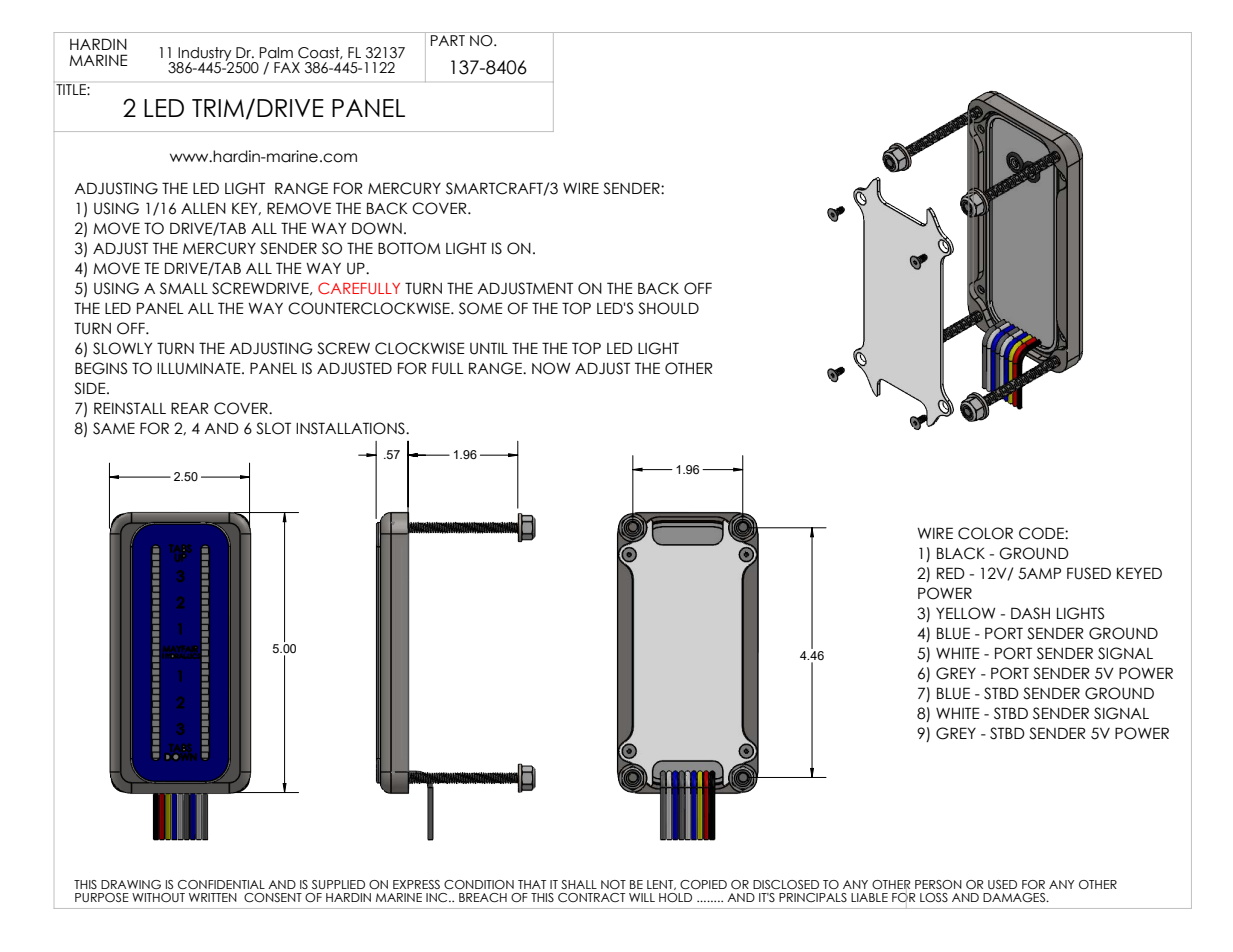 This document has height=952, width=1233. I want to click on SLOT, so click(273, 428).
